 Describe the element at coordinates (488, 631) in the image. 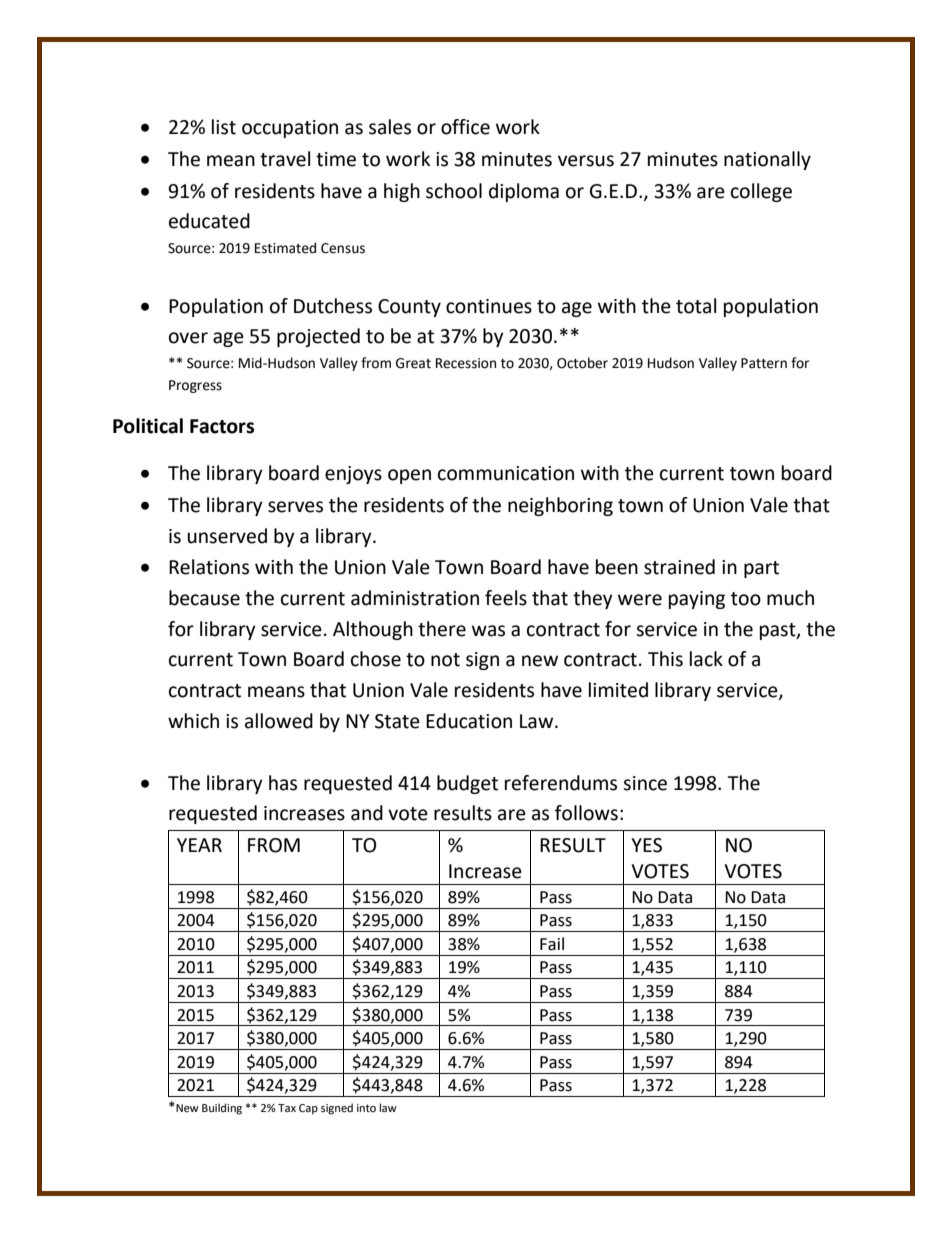

I see `was` at that location.
